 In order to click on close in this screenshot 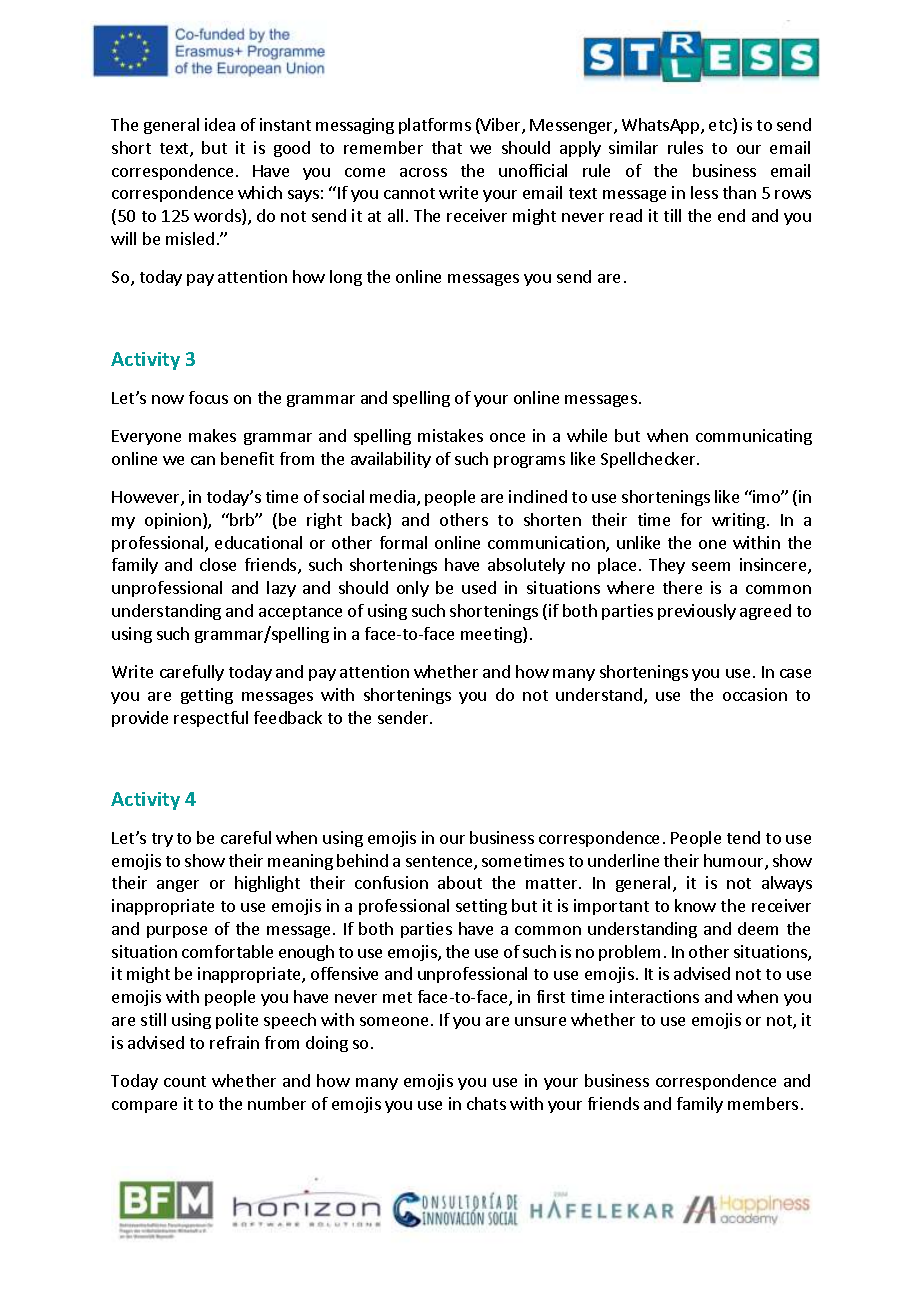, I will do `click(218, 564)`.
